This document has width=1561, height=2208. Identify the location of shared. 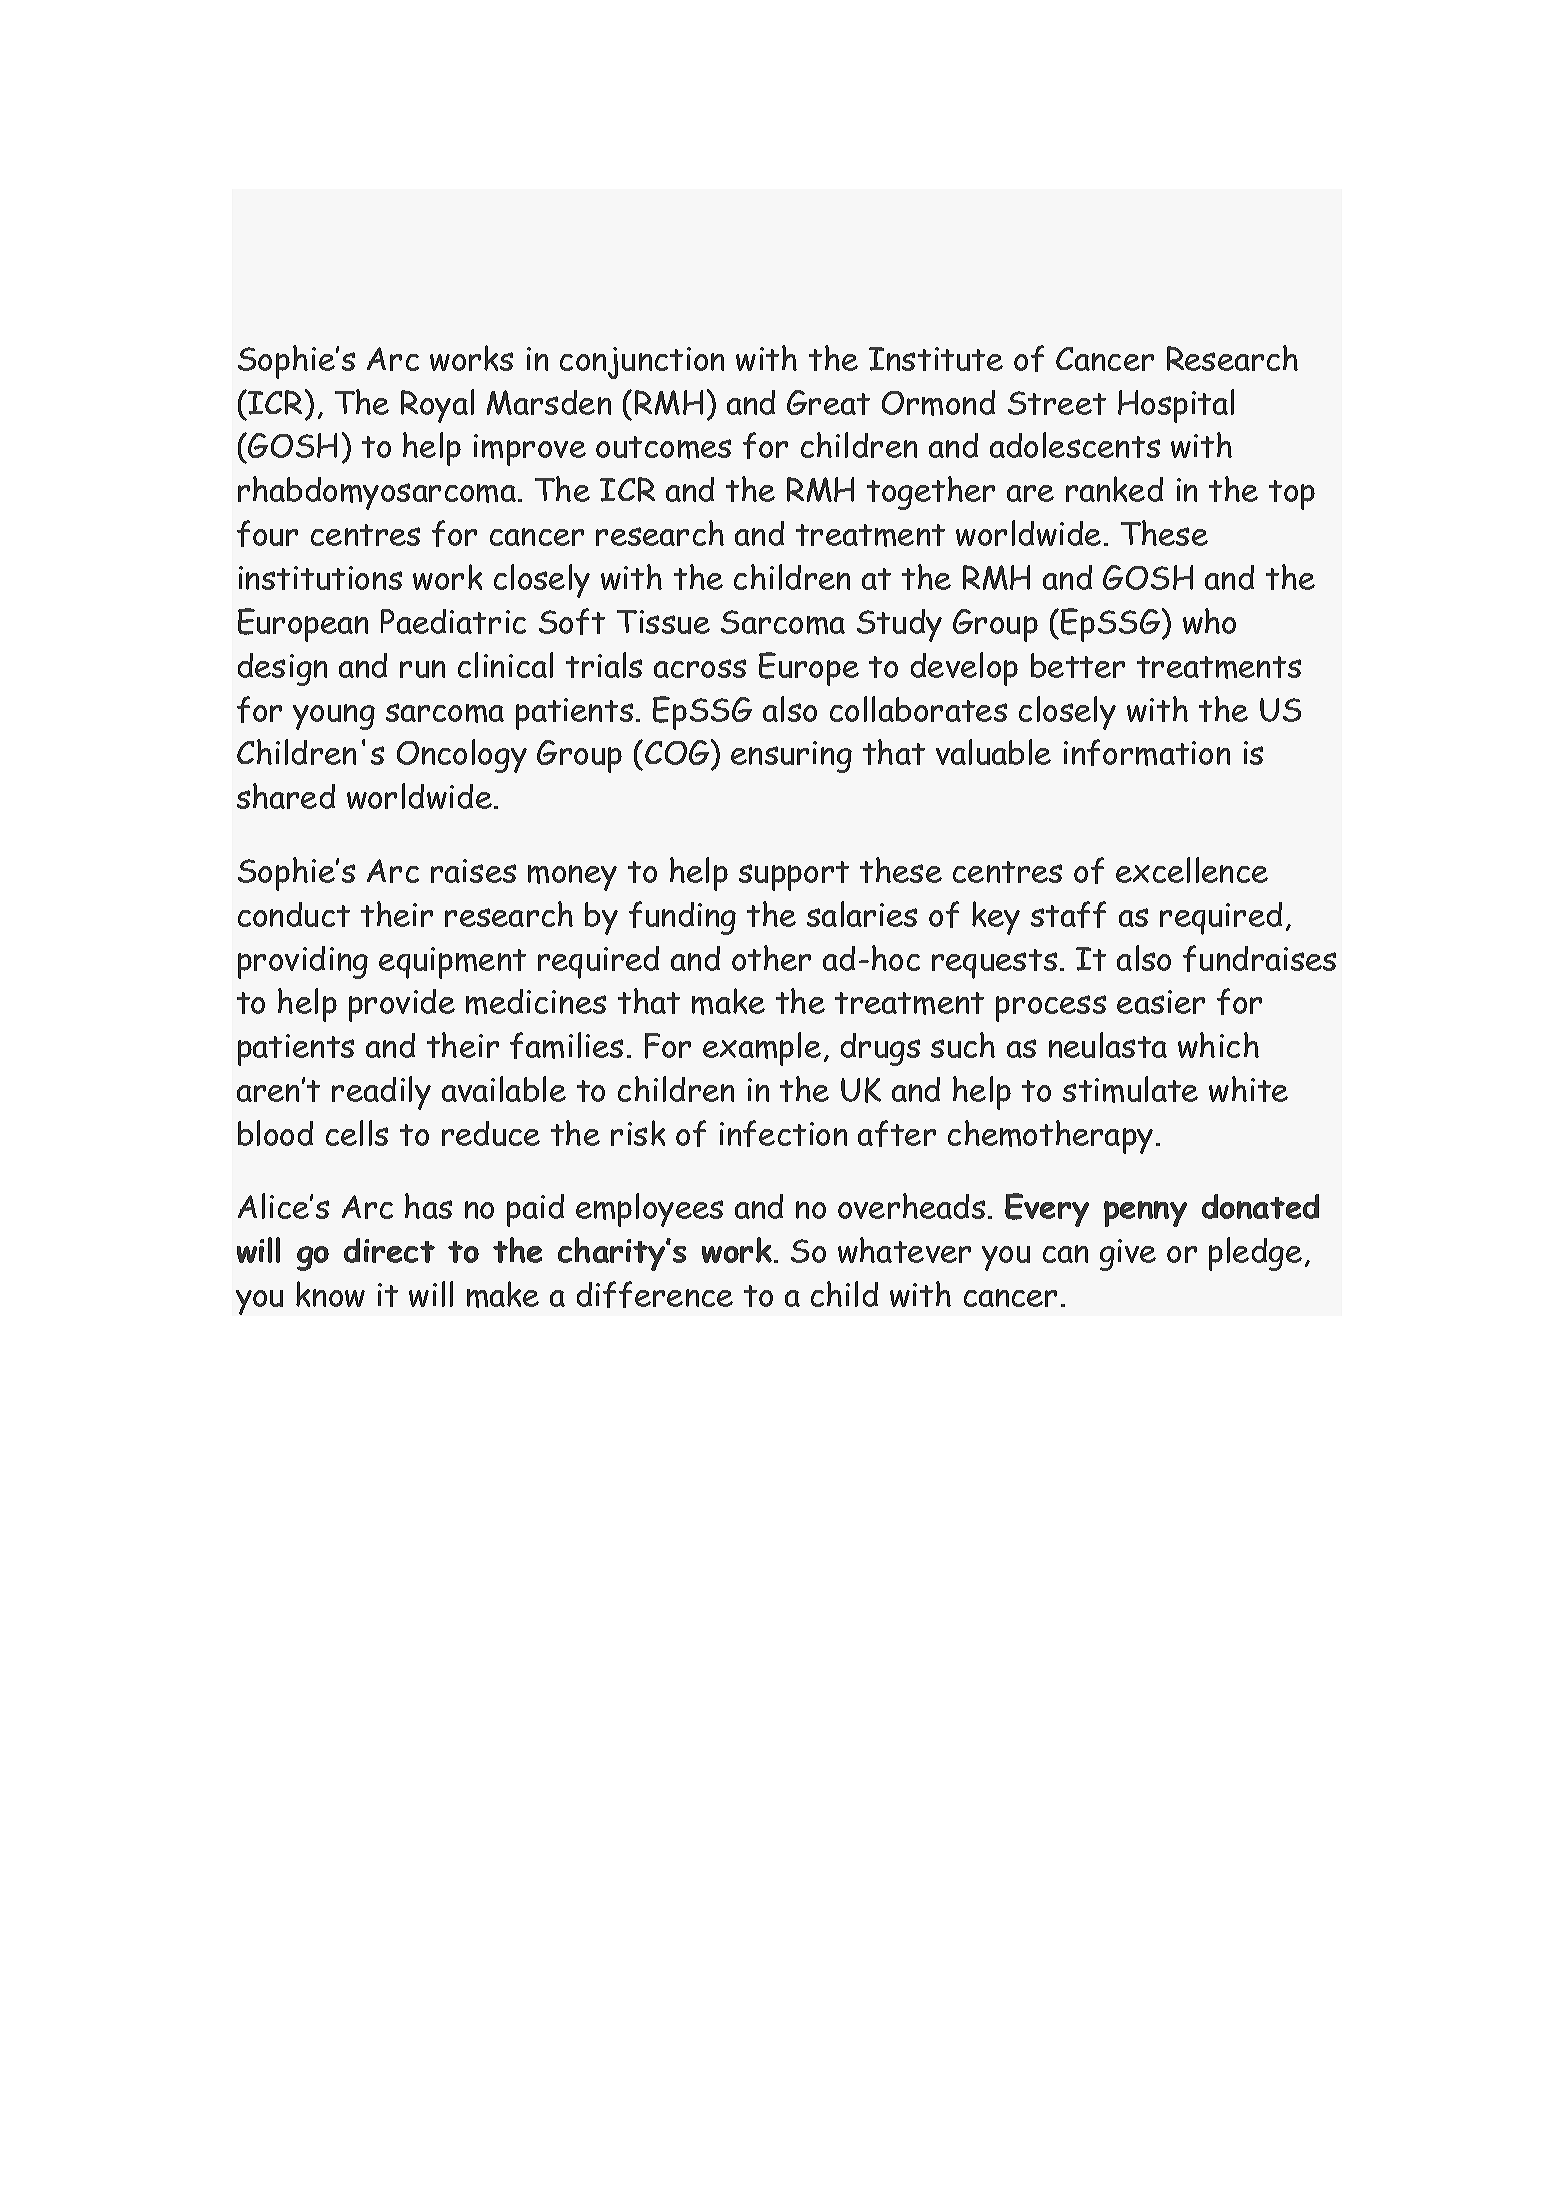
(286, 796).
